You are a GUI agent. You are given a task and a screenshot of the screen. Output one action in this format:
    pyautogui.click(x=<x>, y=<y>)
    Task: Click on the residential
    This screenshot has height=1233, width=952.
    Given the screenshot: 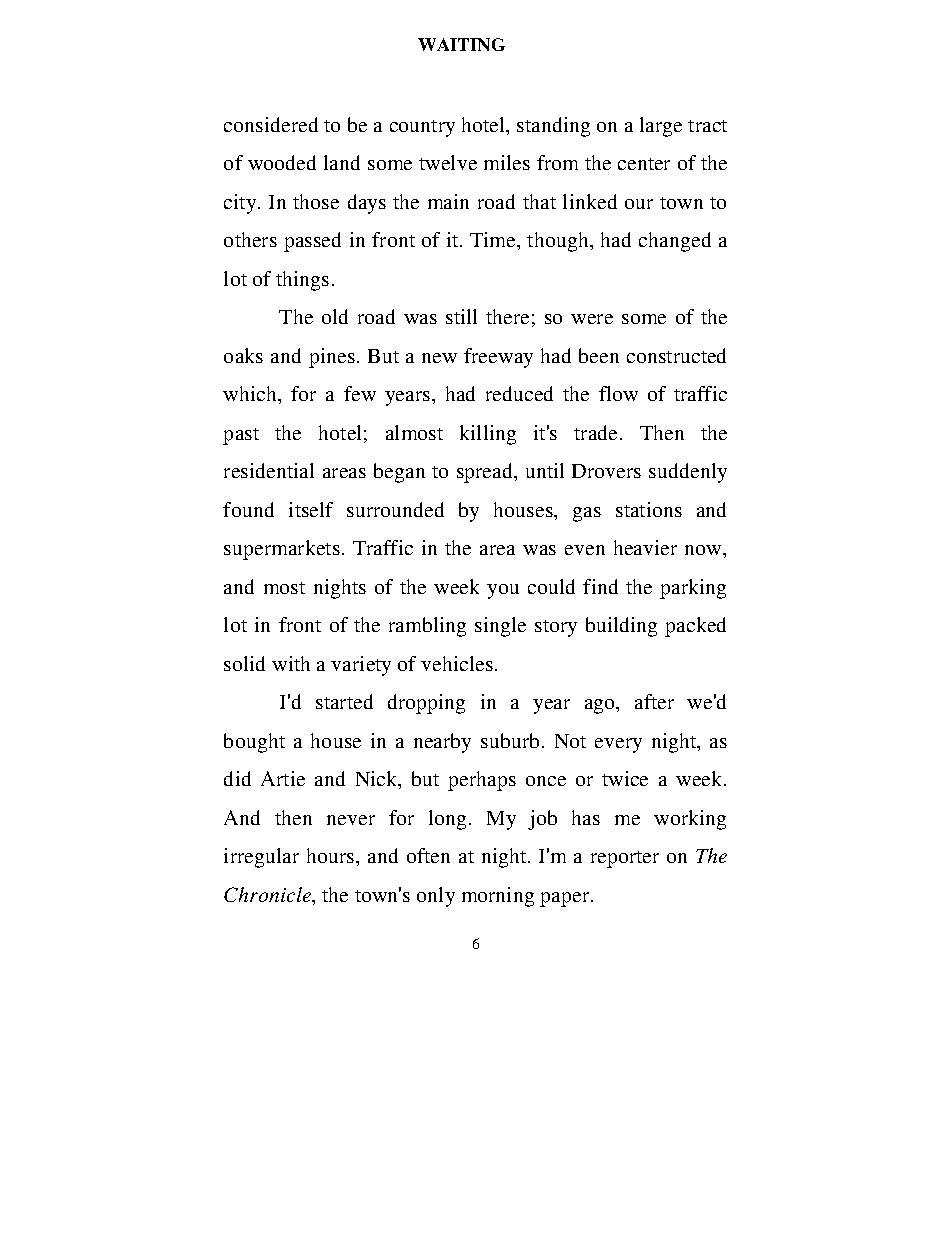 What is the action you would take?
    pyautogui.click(x=269, y=470)
